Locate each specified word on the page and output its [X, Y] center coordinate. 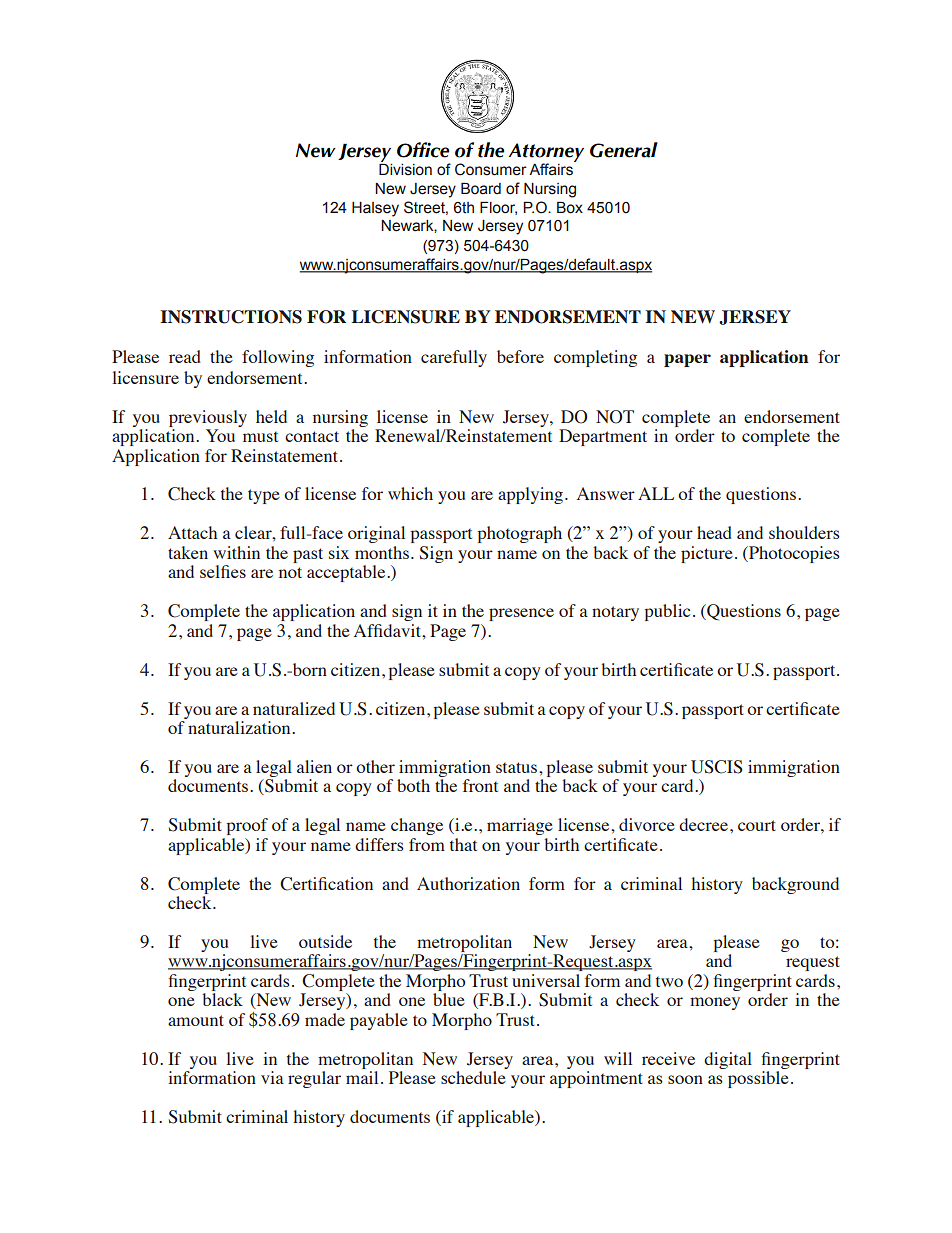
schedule [473, 1077]
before [520, 356]
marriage [520, 826]
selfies [223, 571]
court [757, 825]
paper [687, 360]
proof [247, 826]
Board [481, 188]
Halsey [375, 209]
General [624, 150]
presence [521, 614]
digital [728, 1060]
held [271, 416]
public [667, 612]
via [272, 1077]
